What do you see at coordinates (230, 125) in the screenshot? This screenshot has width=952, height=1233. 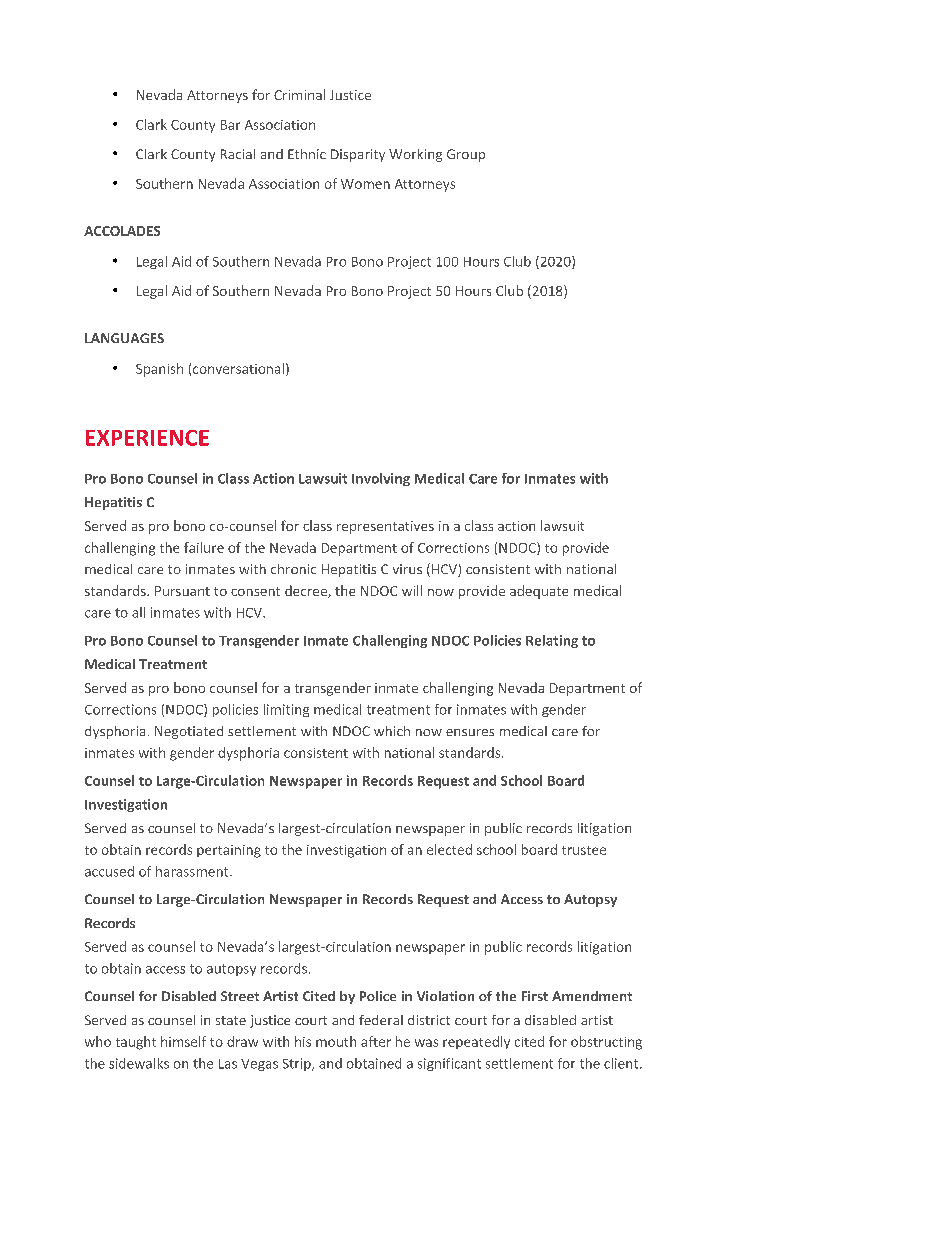 I see `Bar` at bounding box center [230, 125].
